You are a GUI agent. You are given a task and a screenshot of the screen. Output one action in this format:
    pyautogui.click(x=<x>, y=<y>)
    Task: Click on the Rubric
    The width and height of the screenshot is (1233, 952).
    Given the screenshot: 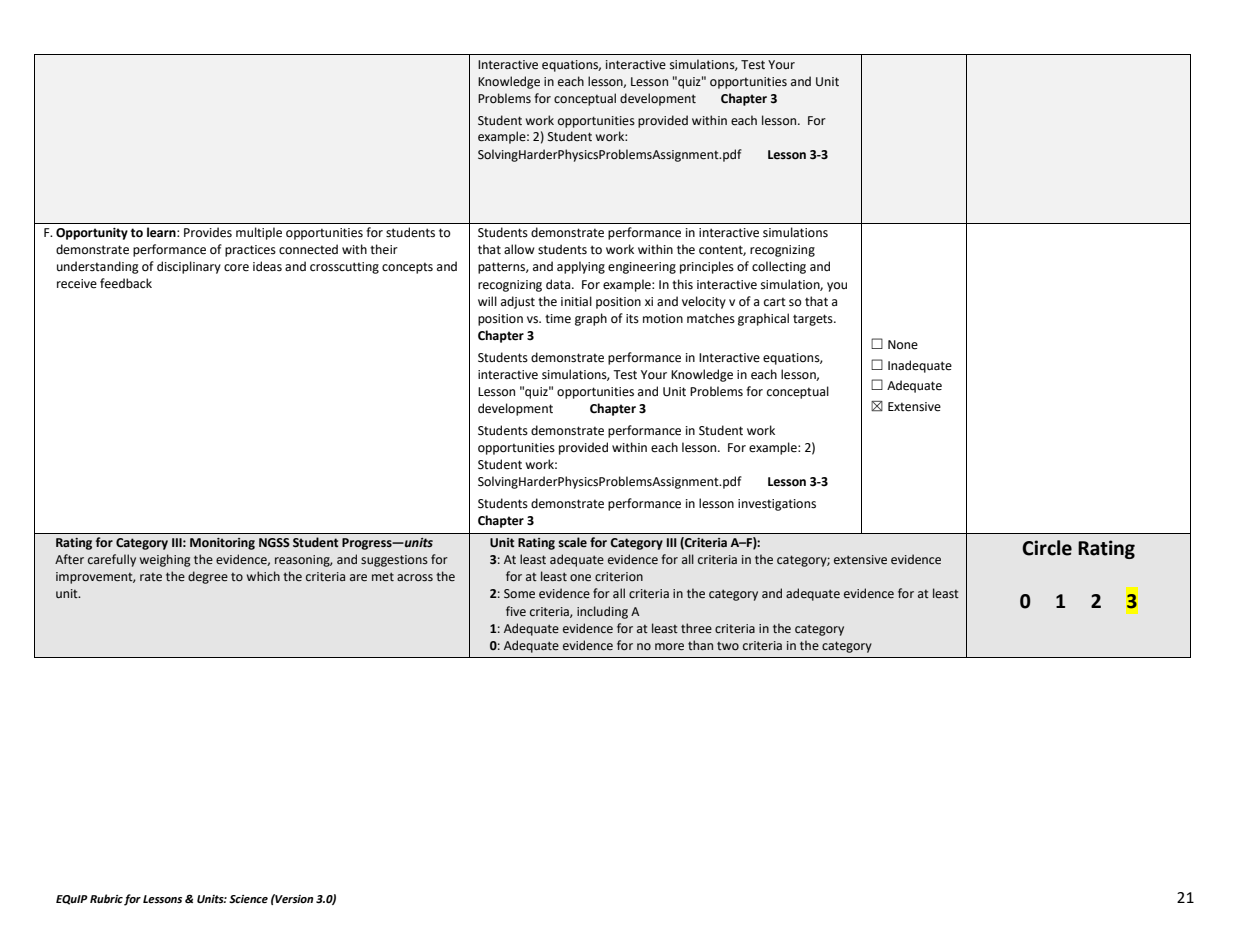 What is the action you would take?
    pyautogui.click(x=106, y=898)
